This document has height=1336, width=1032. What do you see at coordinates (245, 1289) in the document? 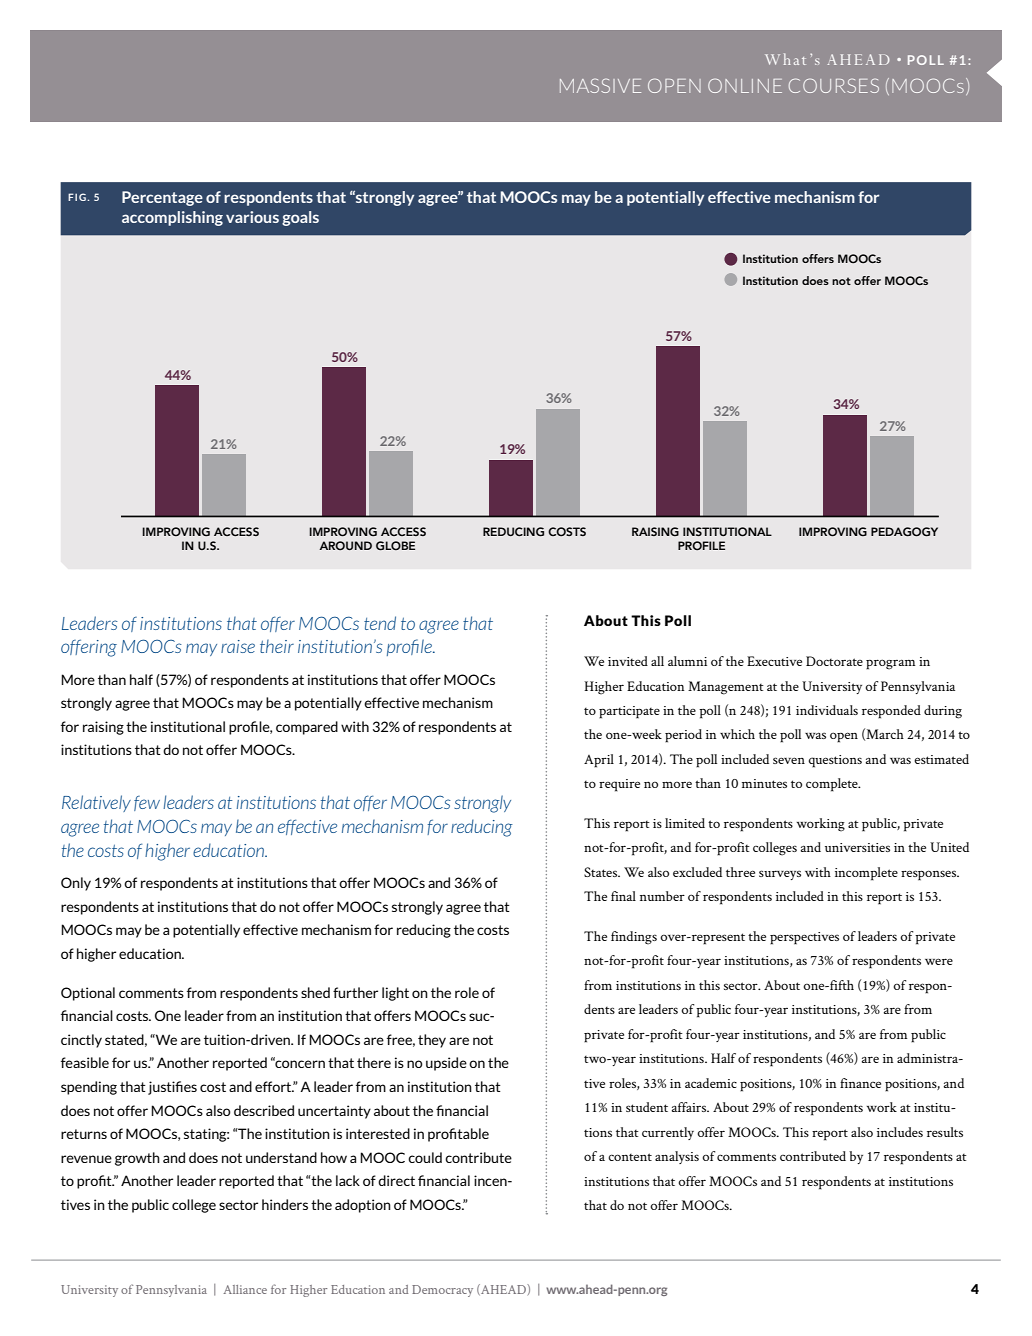
I see `Alliance` at bounding box center [245, 1289].
